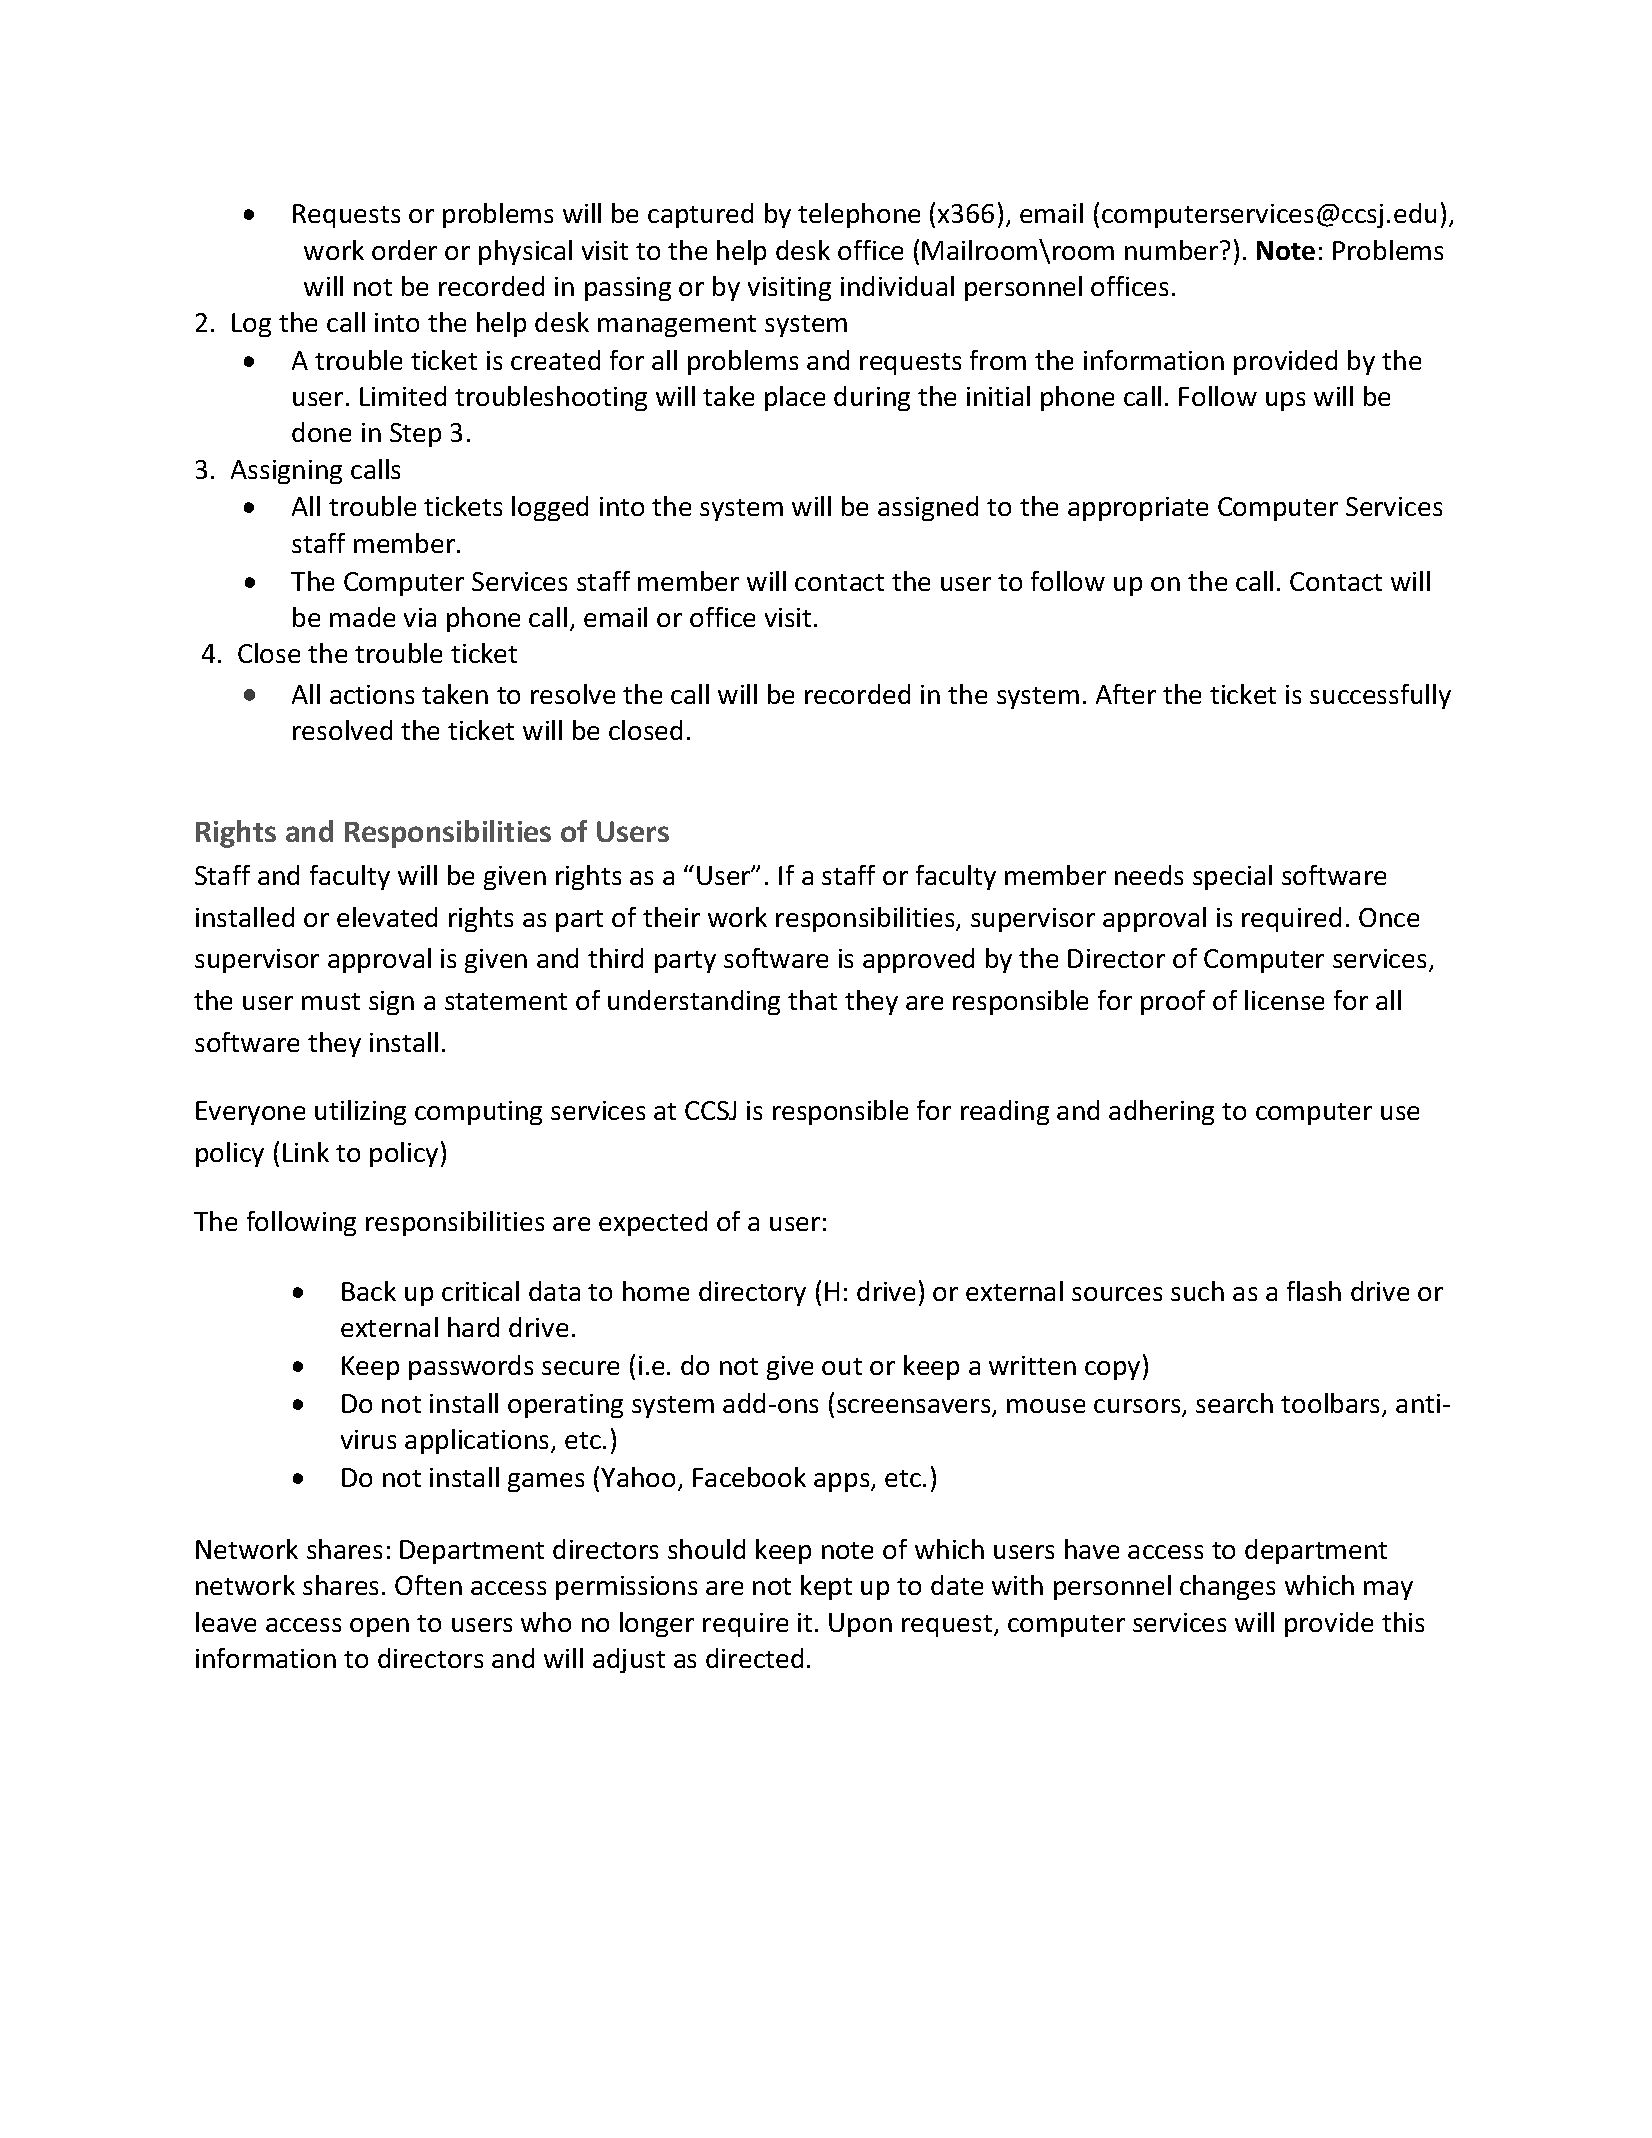  I want to click on order, so click(404, 250).
